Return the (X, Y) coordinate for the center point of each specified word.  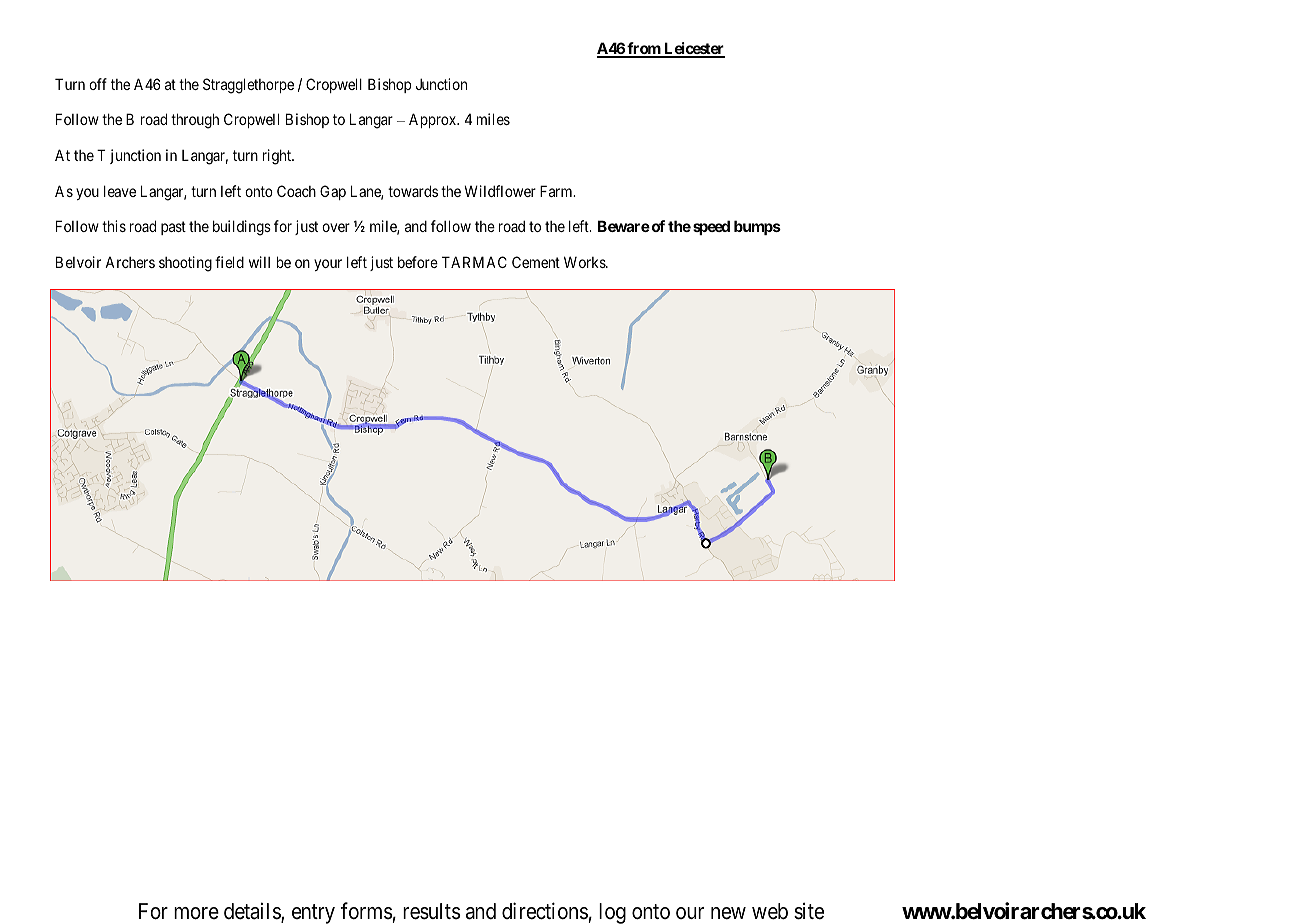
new (728, 913)
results (432, 911)
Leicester (693, 49)
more (196, 913)
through (195, 121)
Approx (434, 120)
